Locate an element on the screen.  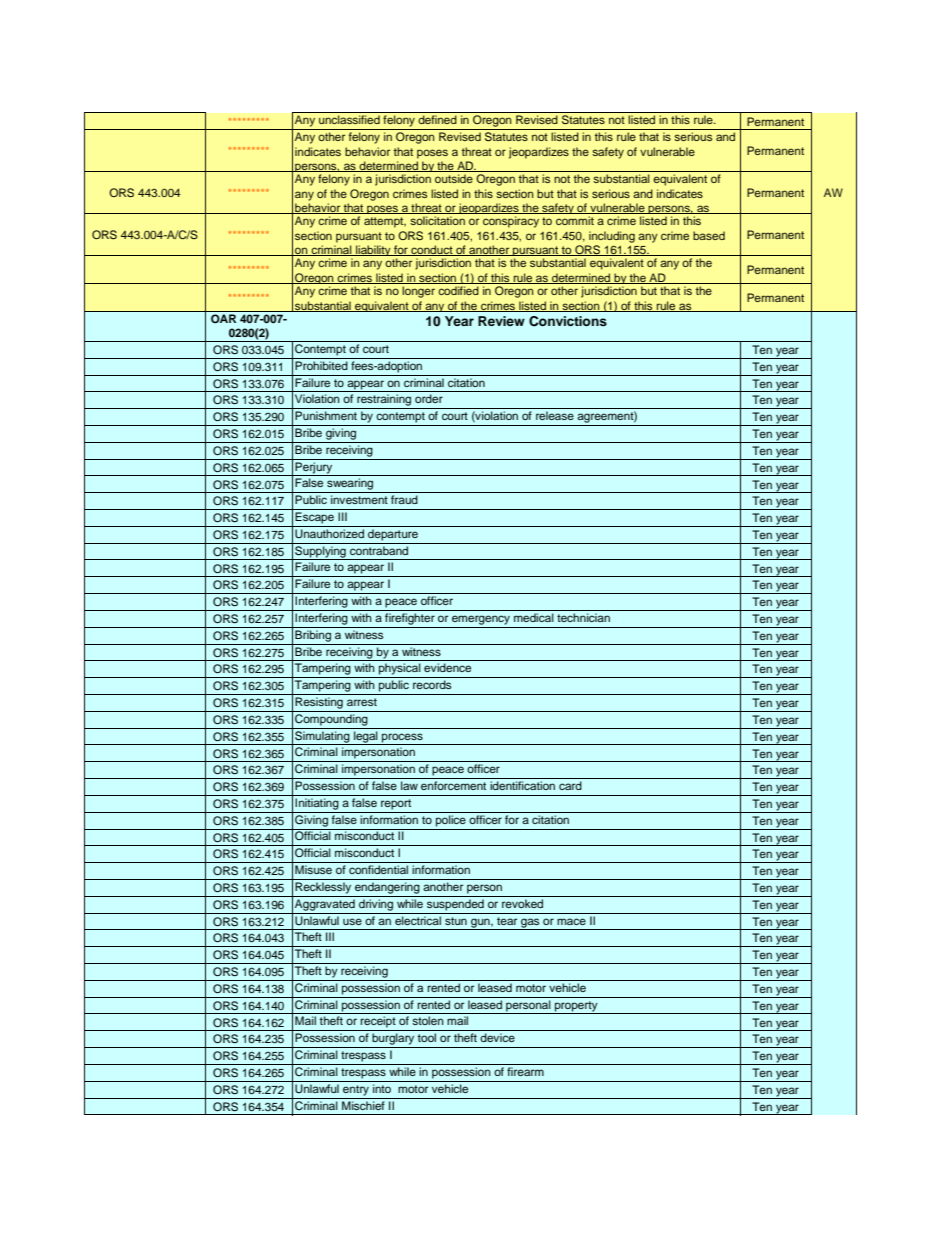
device is located at coordinates (497, 1037).
